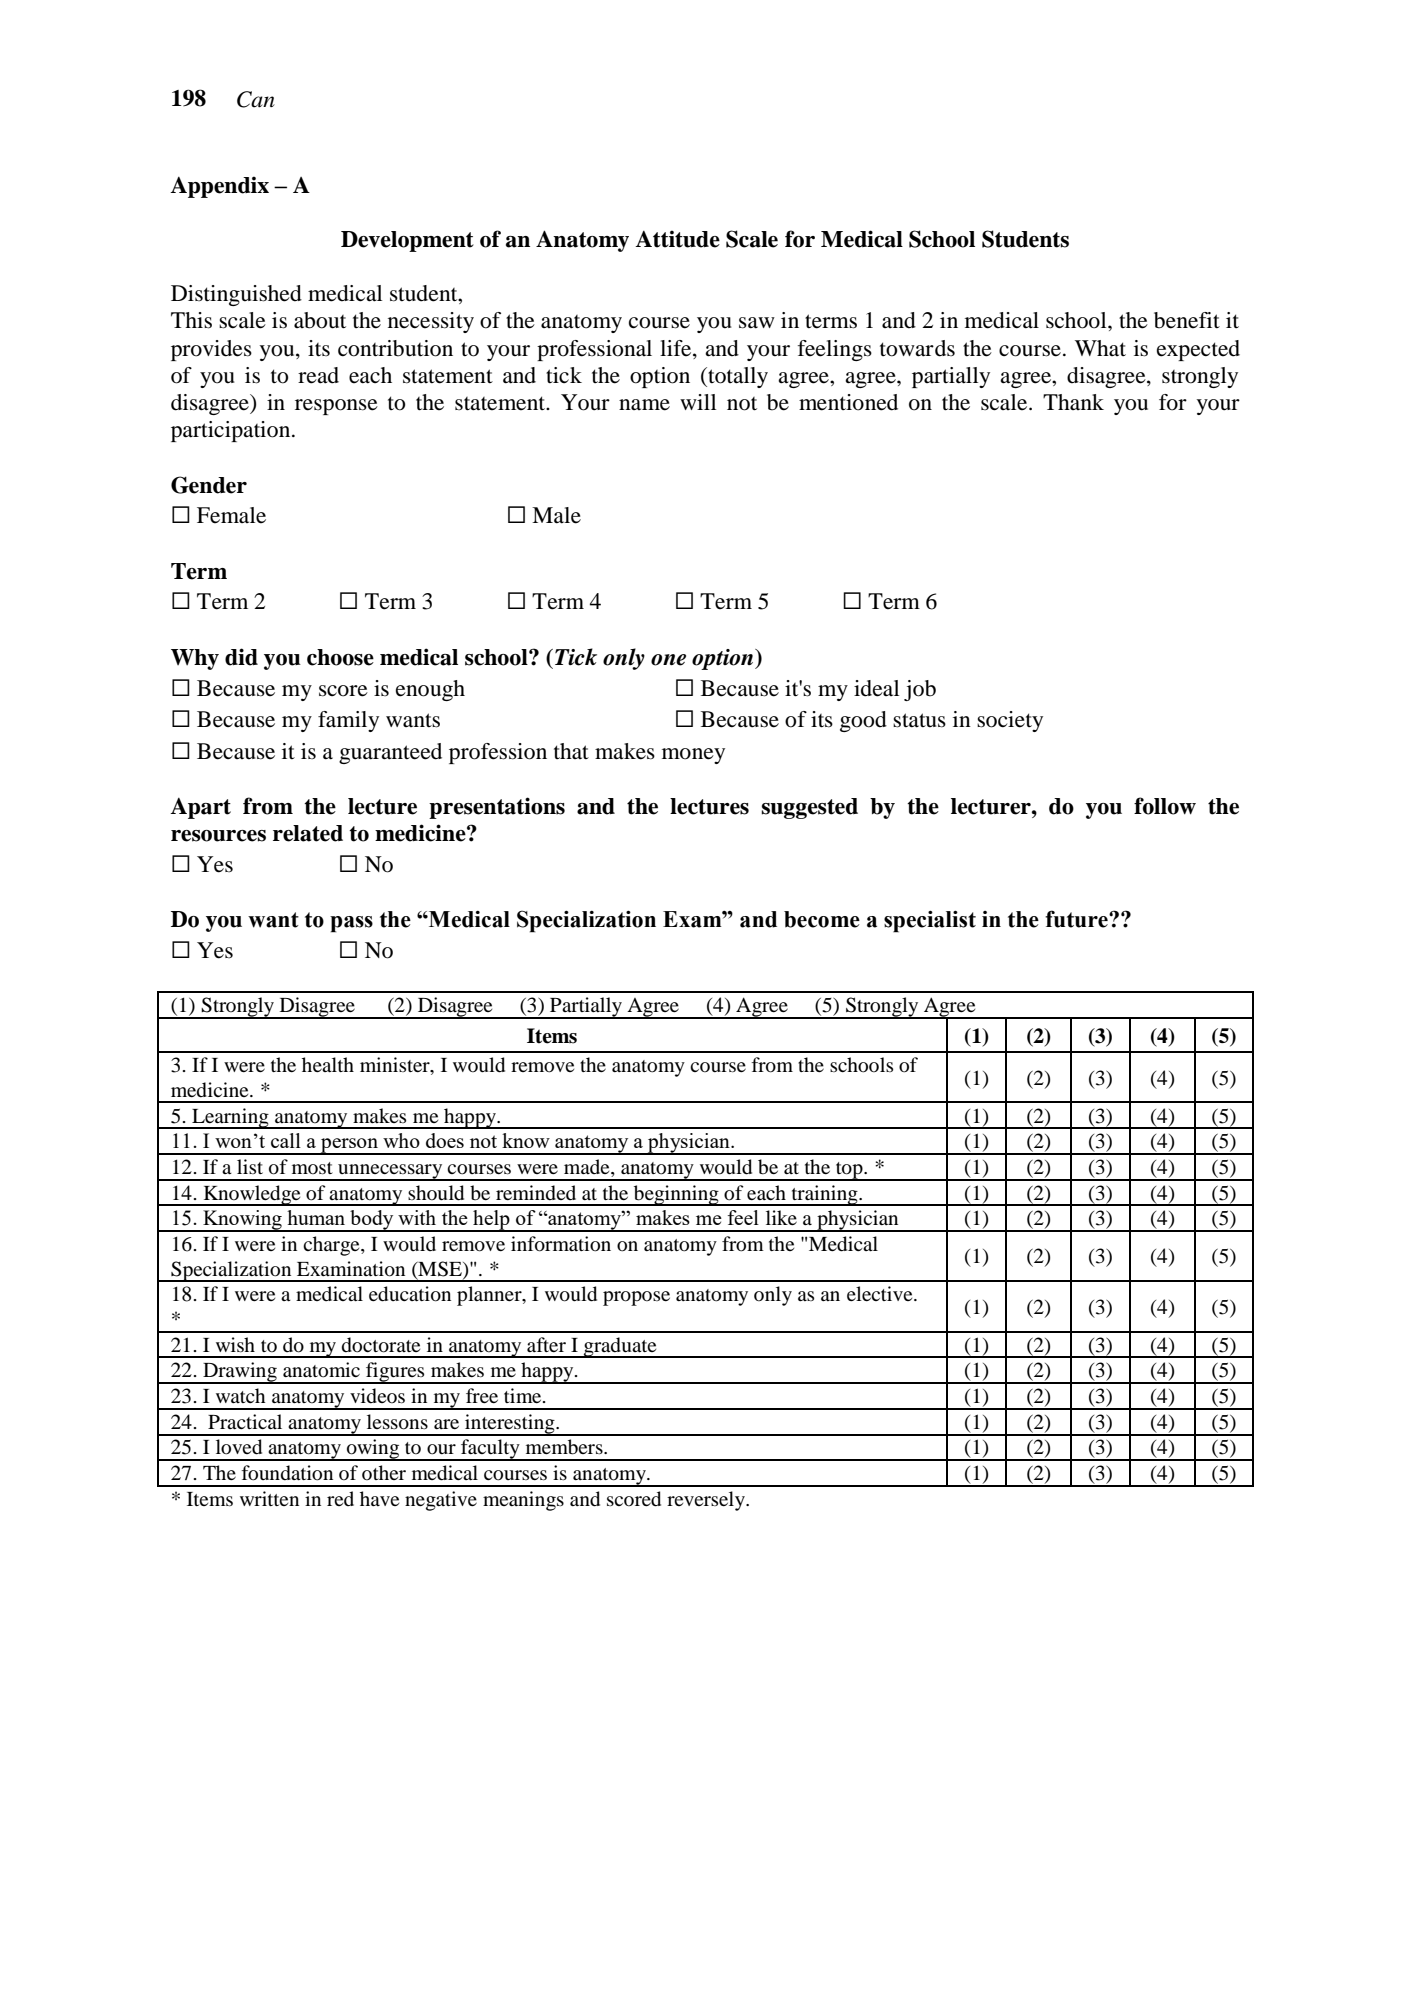 This screenshot has height=1996, width=1411. What do you see at coordinates (1077, 919) in the screenshot?
I see `future` at bounding box center [1077, 919].
